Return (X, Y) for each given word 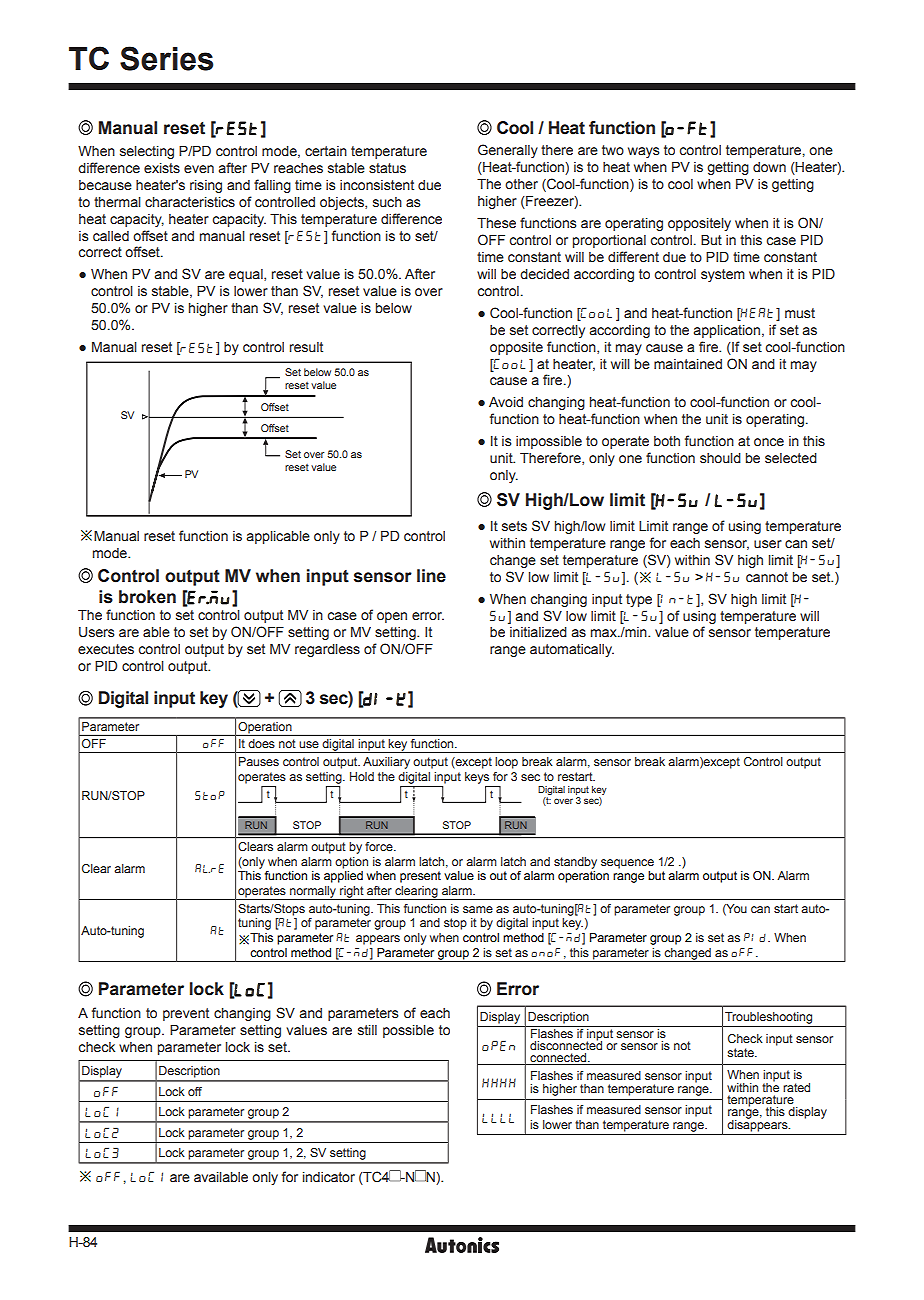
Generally (508, 151)
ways (644, 152)
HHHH (499, 1083)
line (431, 576)
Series (166, 58)
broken (147, 597)
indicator (329, 1177)
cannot (767, 577)
